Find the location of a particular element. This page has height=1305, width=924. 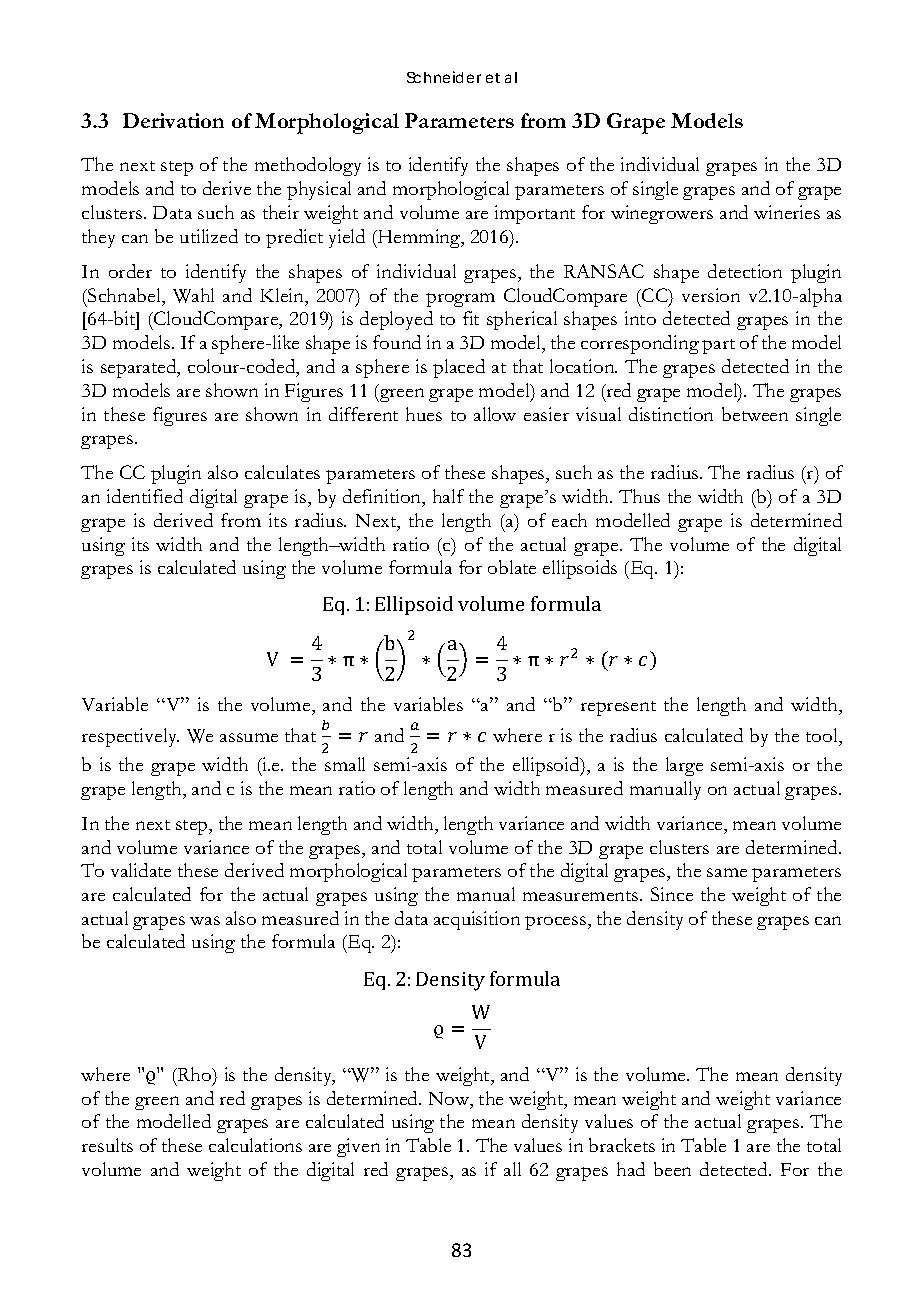

separated is located at coordinates (140, 368).
